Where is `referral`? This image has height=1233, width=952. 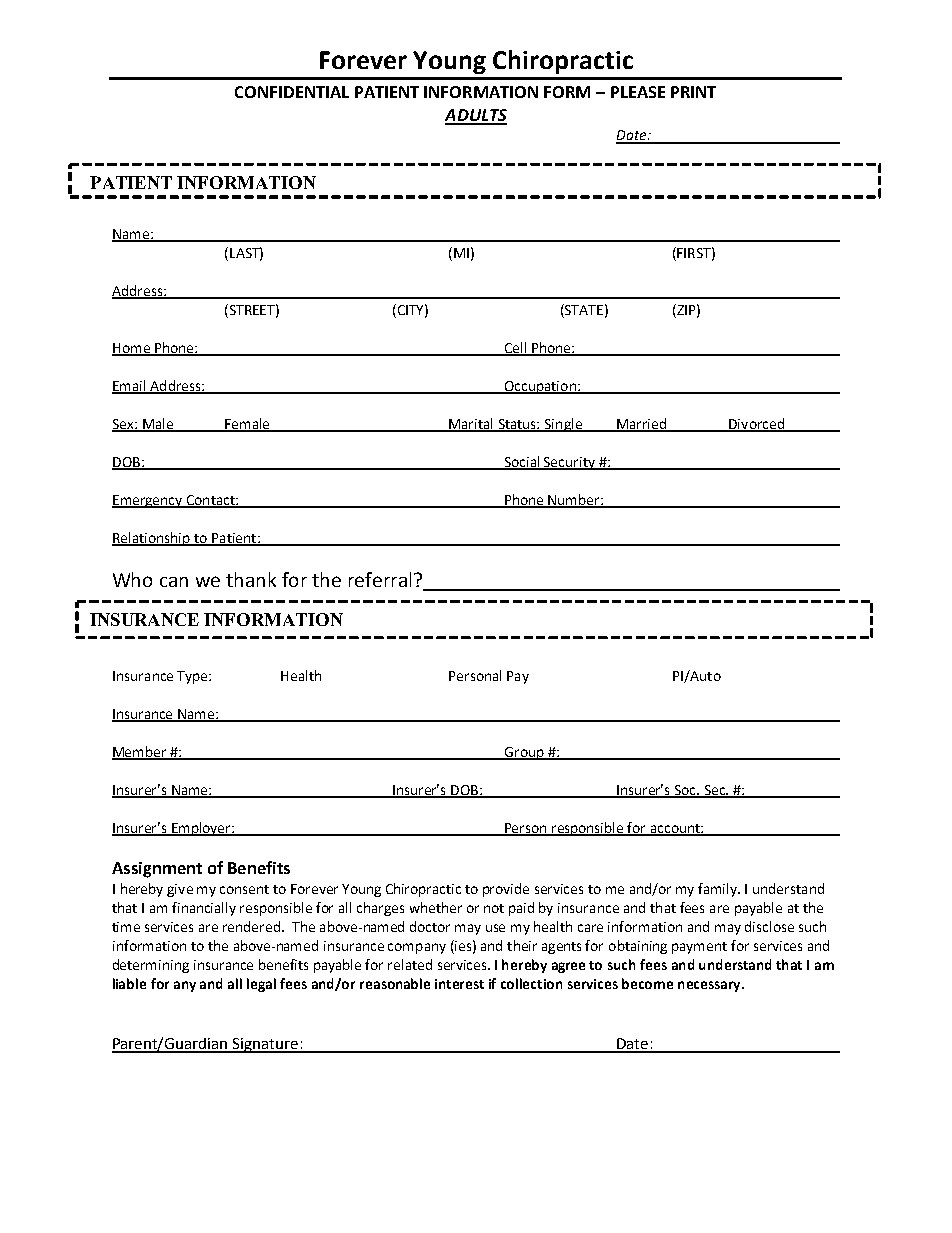 referral is located at coordinates (380, 579).
